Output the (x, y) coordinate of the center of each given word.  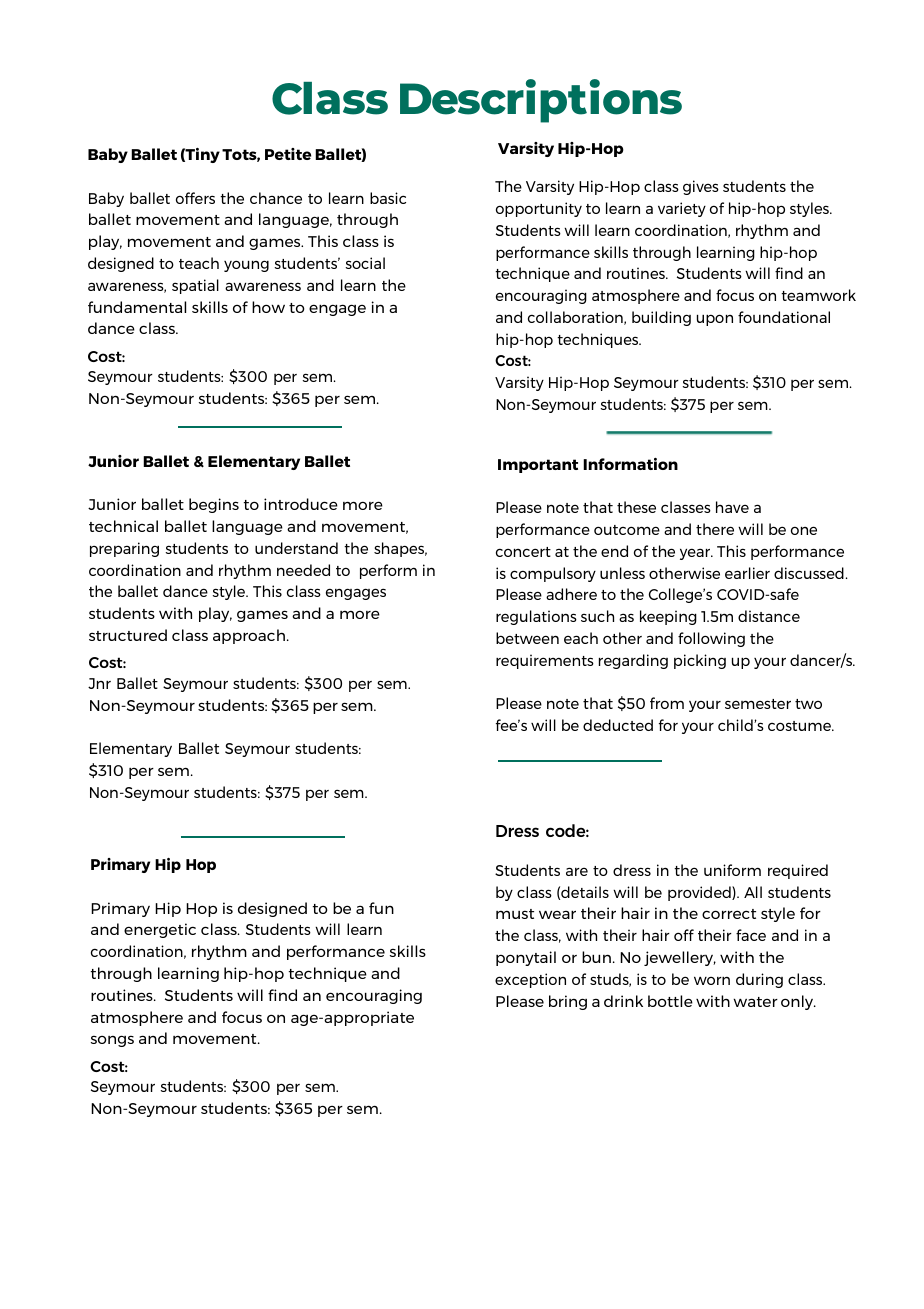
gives (701, 187)
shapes (400, 549)
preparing (124, 549)
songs (112, 1041)
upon (715, 320)
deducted (618, 725)
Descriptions (541, 101)
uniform (732, 870)
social (365, 263)
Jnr (99, 683)
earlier (747, 573)
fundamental (137, 307)
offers (195, 198)
